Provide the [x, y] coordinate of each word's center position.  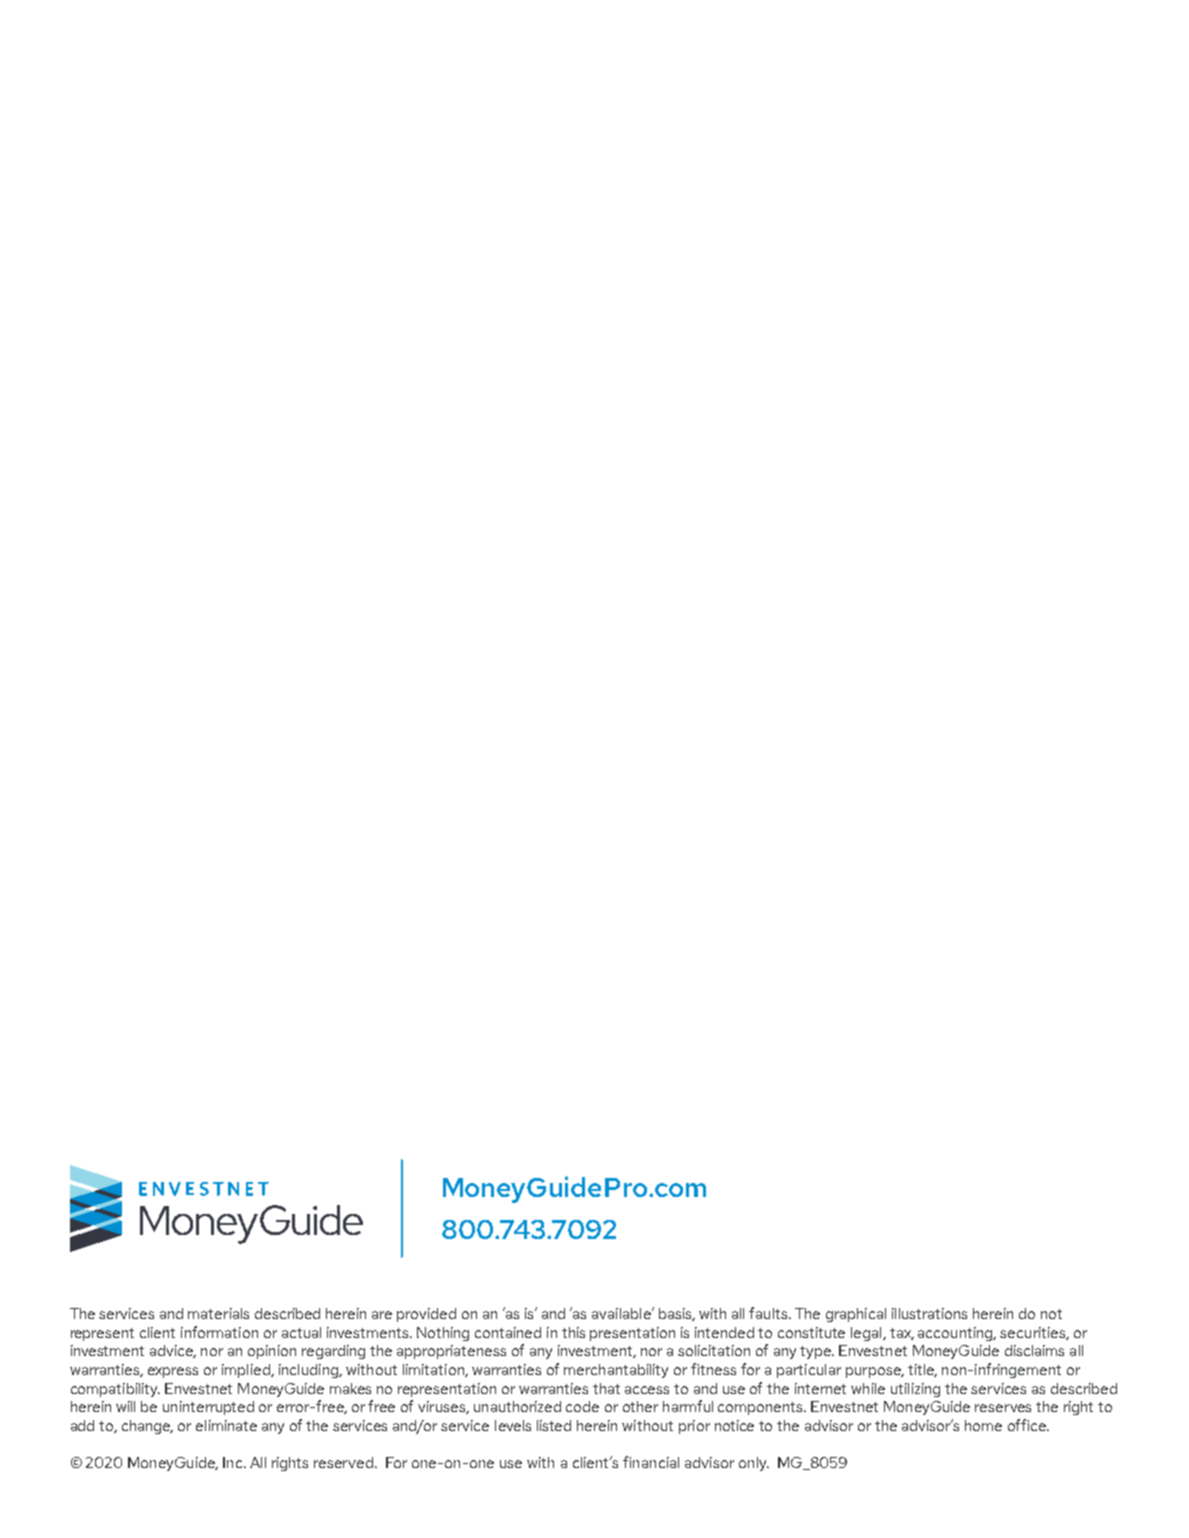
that [606, 1388]
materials [218, 1313]
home [983, 1425]
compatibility [115, 1390]
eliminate [226, 1425]
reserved [345, 1462]
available [622, 1313]
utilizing [915, 1390]
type [817, 1352]
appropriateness [451, 1352]
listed [554, 1425]
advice [173, 1351]
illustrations [929, 1313]
